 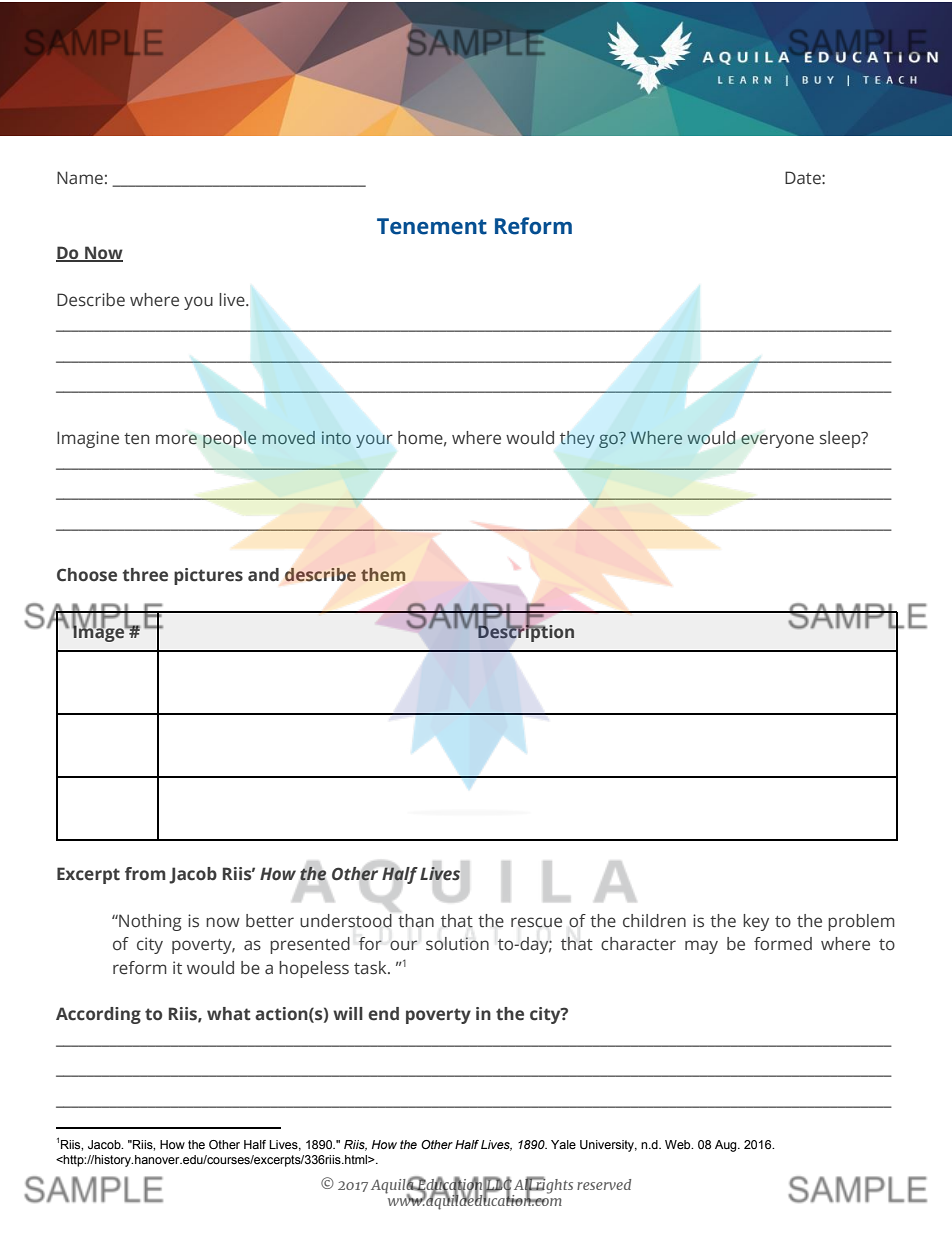 What do you see at coordinates (577, 439) in the image?
I see `they` at bounding box center [577, 439].
